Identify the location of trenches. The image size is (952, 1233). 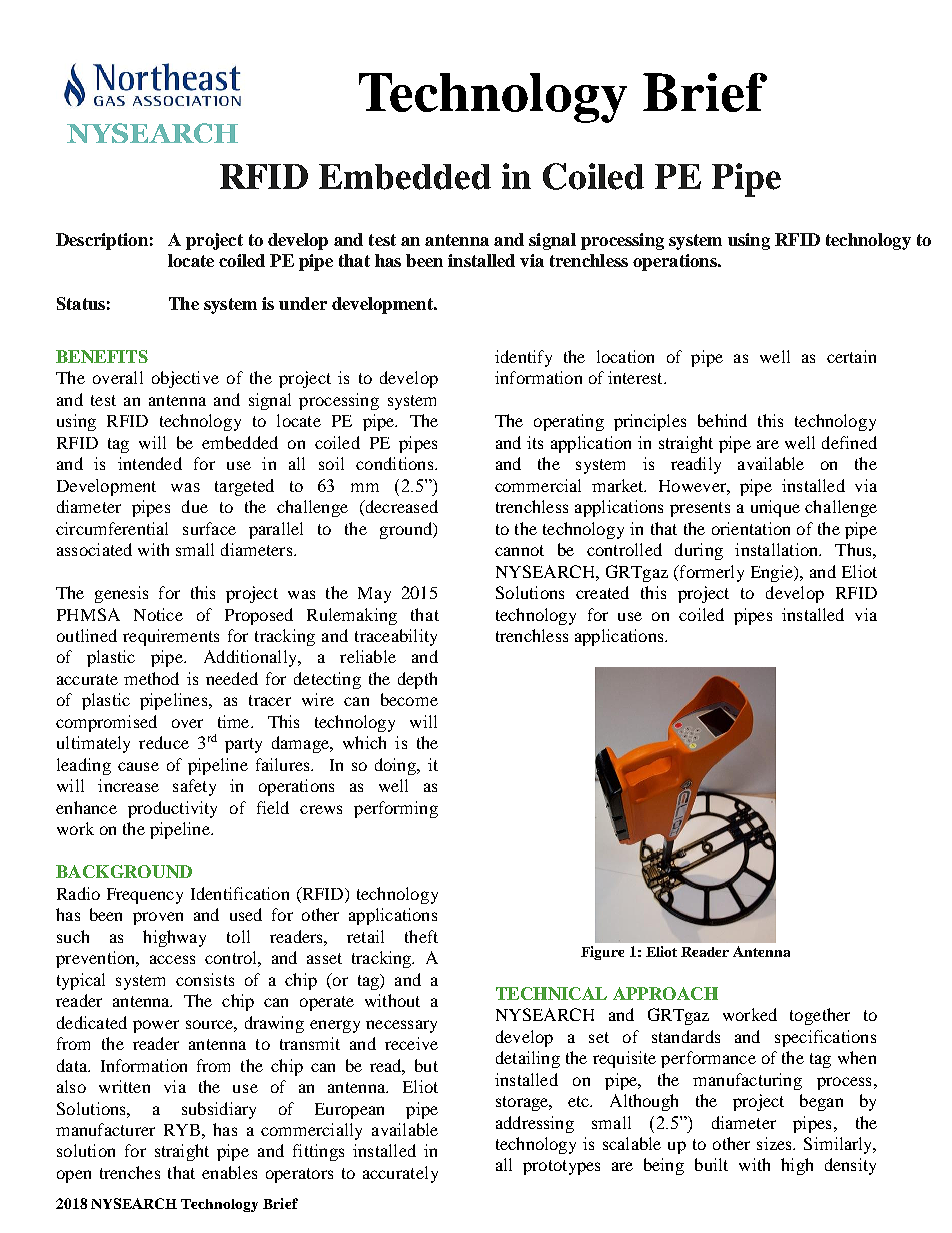
(130, 1172).
